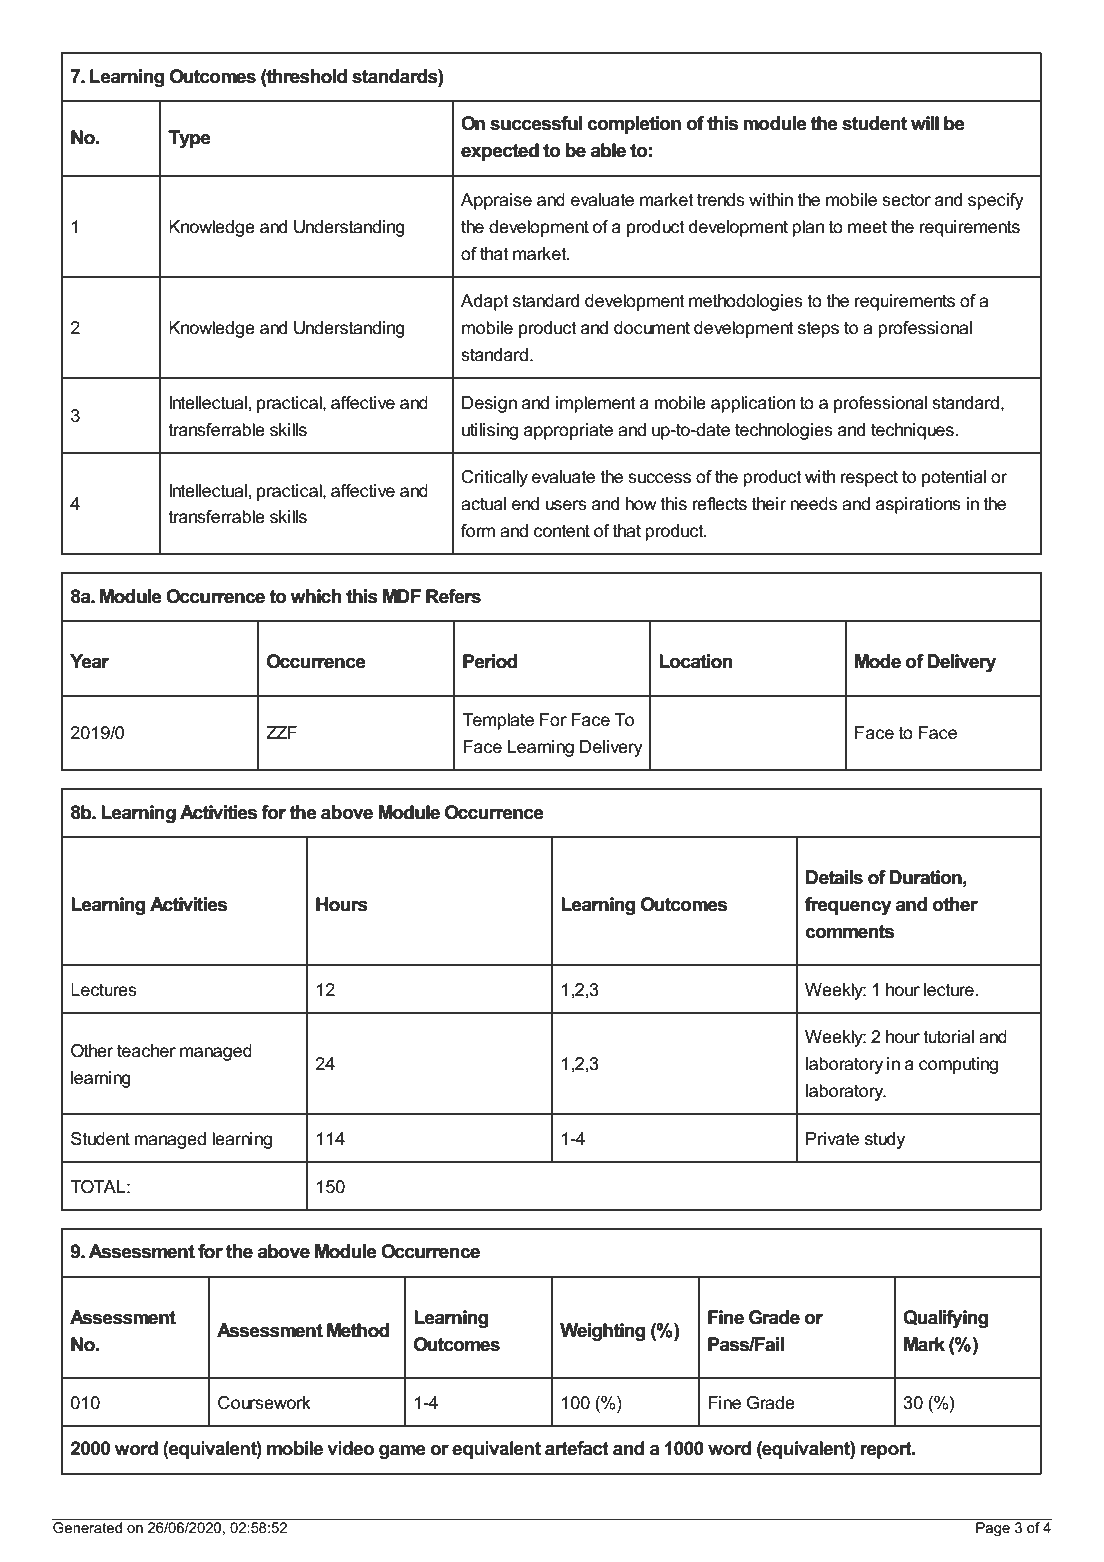 The image size is (1104, 1562). Describe the element at coordinates (887, 1450) in the document. I see `report` at that location.
